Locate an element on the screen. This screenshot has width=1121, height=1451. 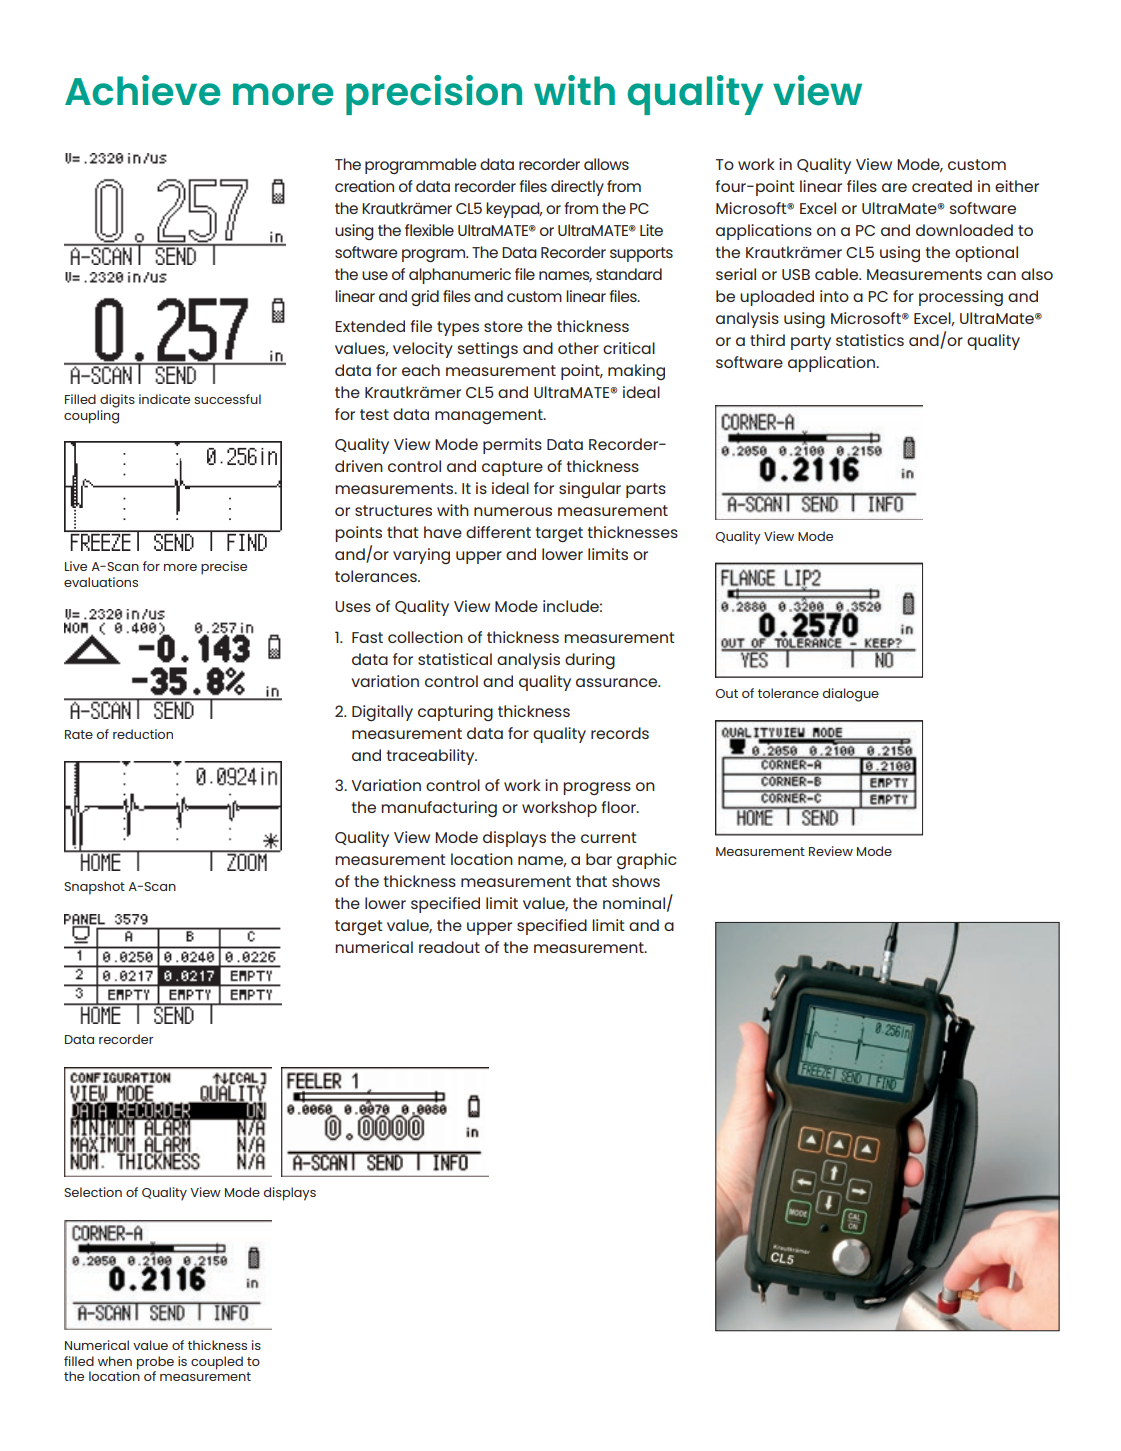
reduction is located at coordinates (143, 734).
